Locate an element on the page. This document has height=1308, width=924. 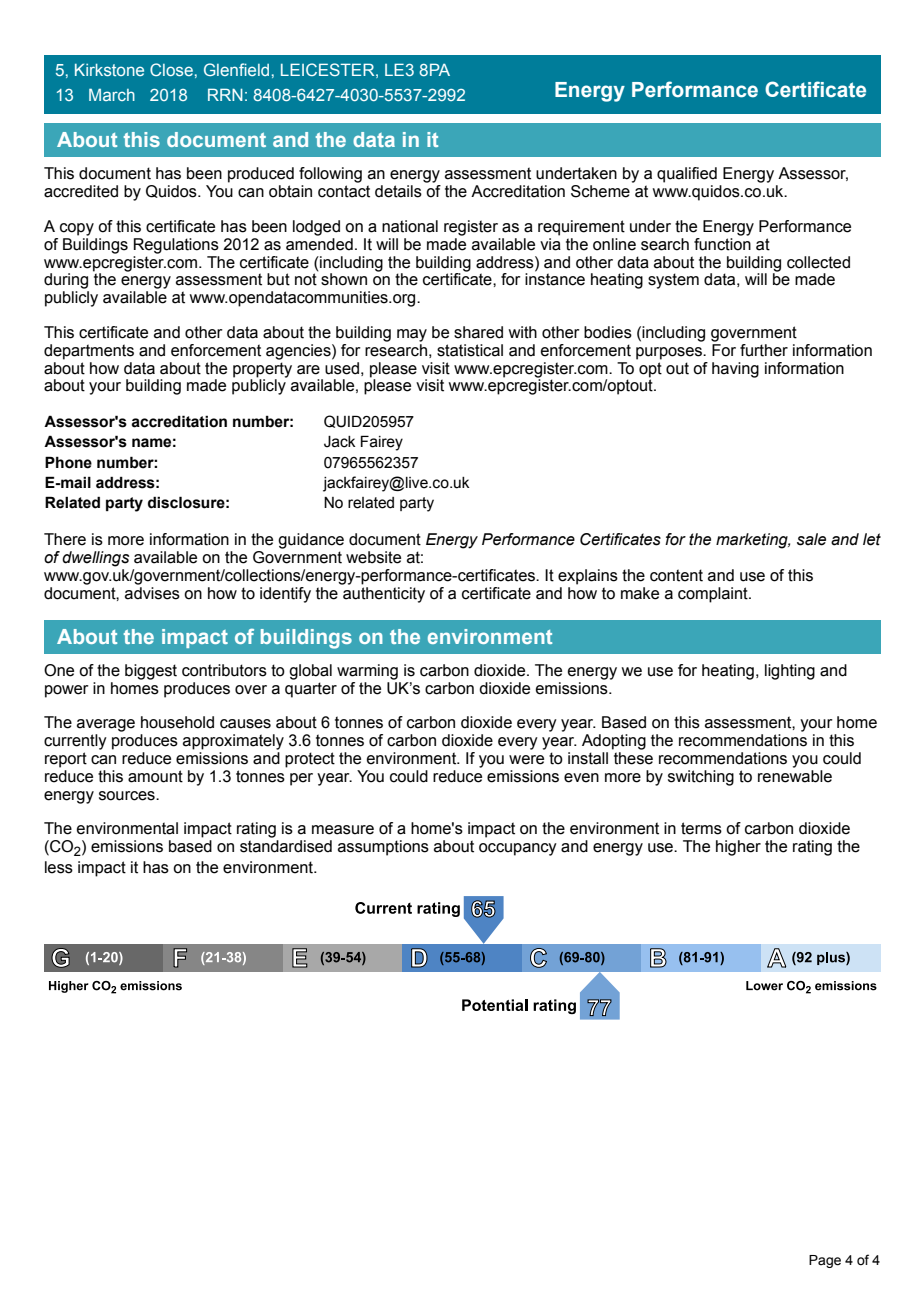
lighting is located at coordinates (790, 672).
